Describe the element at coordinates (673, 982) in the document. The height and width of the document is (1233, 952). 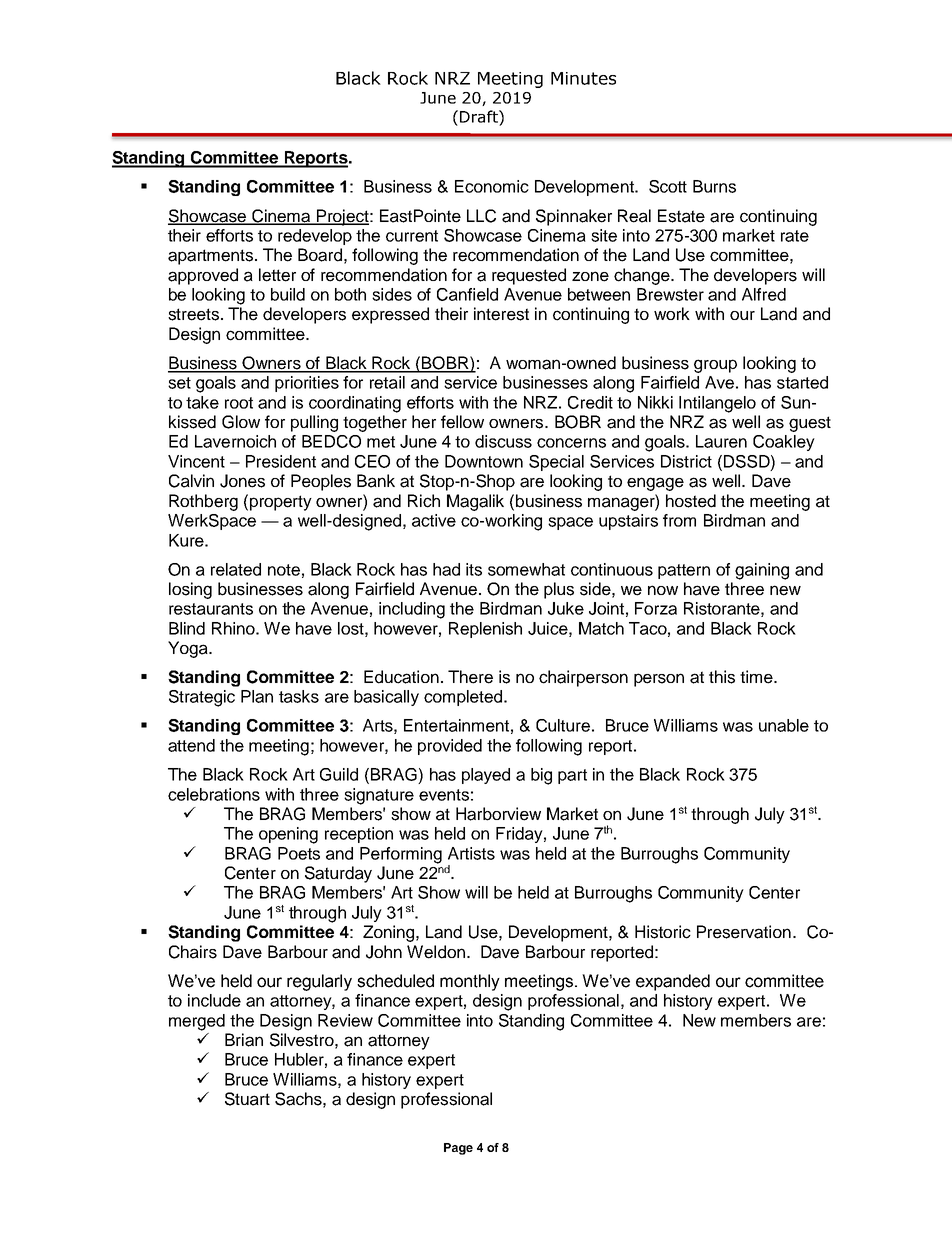
I see `expanded` at that location.
